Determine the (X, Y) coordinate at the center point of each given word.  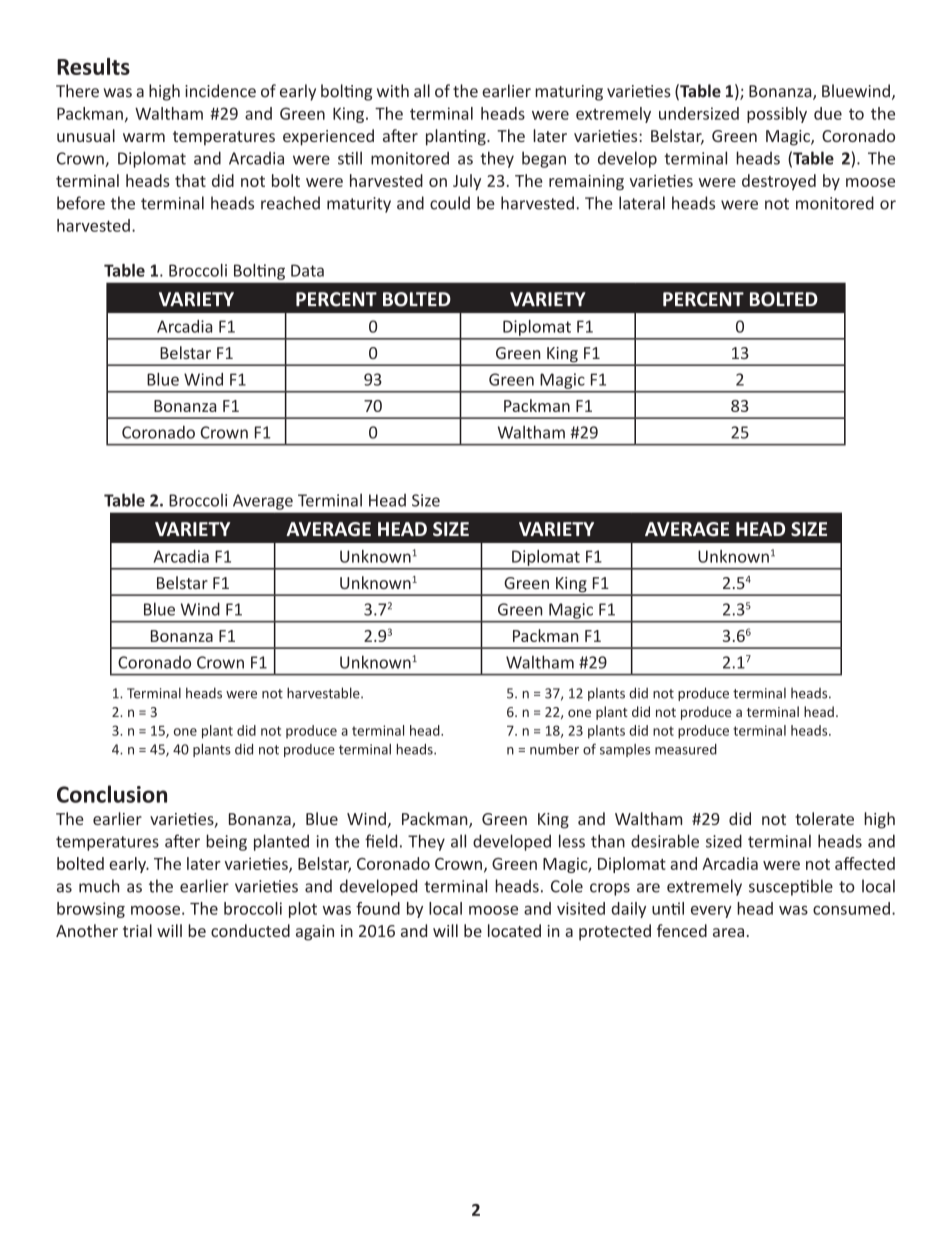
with (393, 91)
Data (307, 270)
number (554, 749)
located (514, 930)
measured (686, 749)
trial (137, 930)
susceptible (791, 887)
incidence (220, 91)
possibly (777, 115)
